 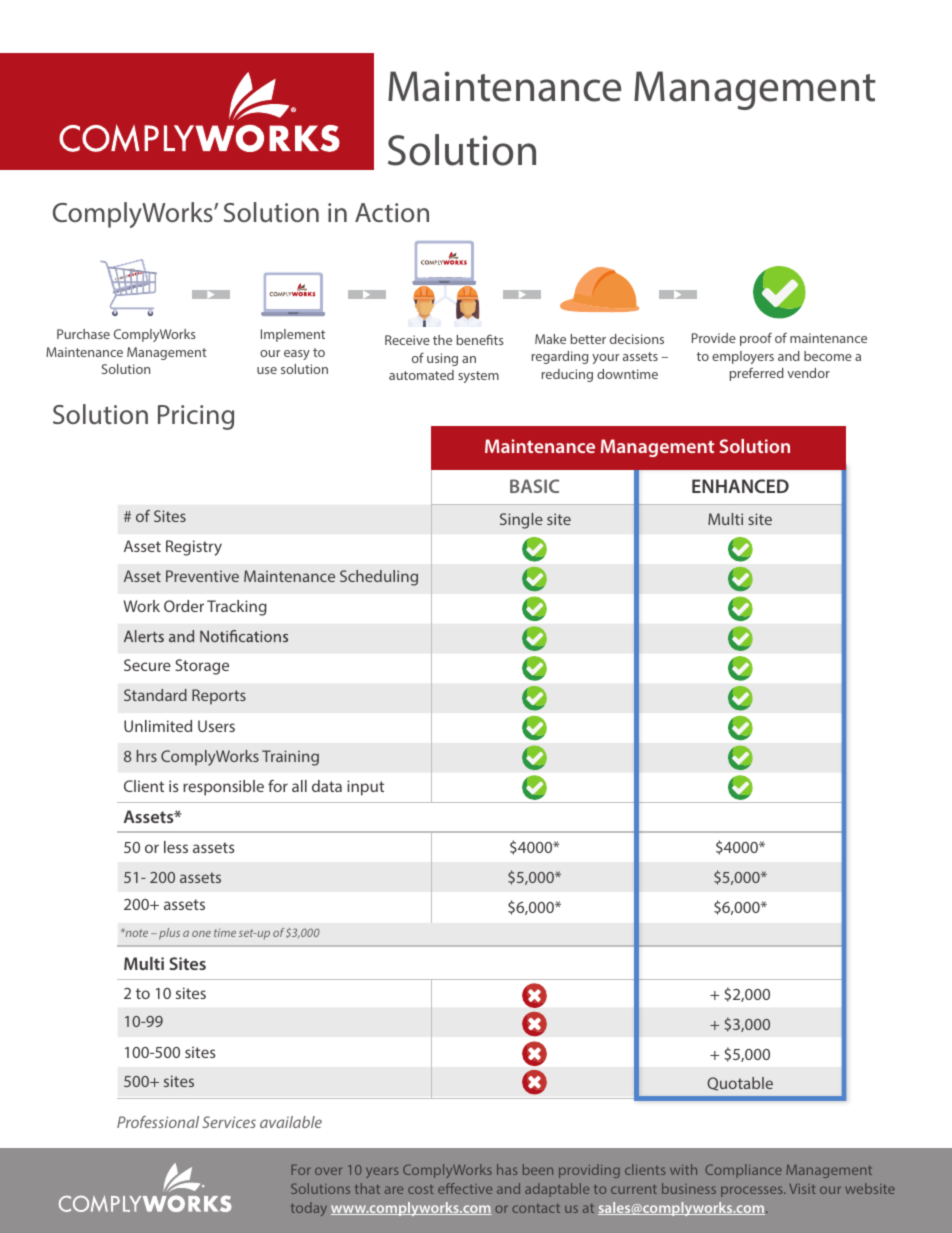 I want to click on Action, so click(x=392, y=212).
